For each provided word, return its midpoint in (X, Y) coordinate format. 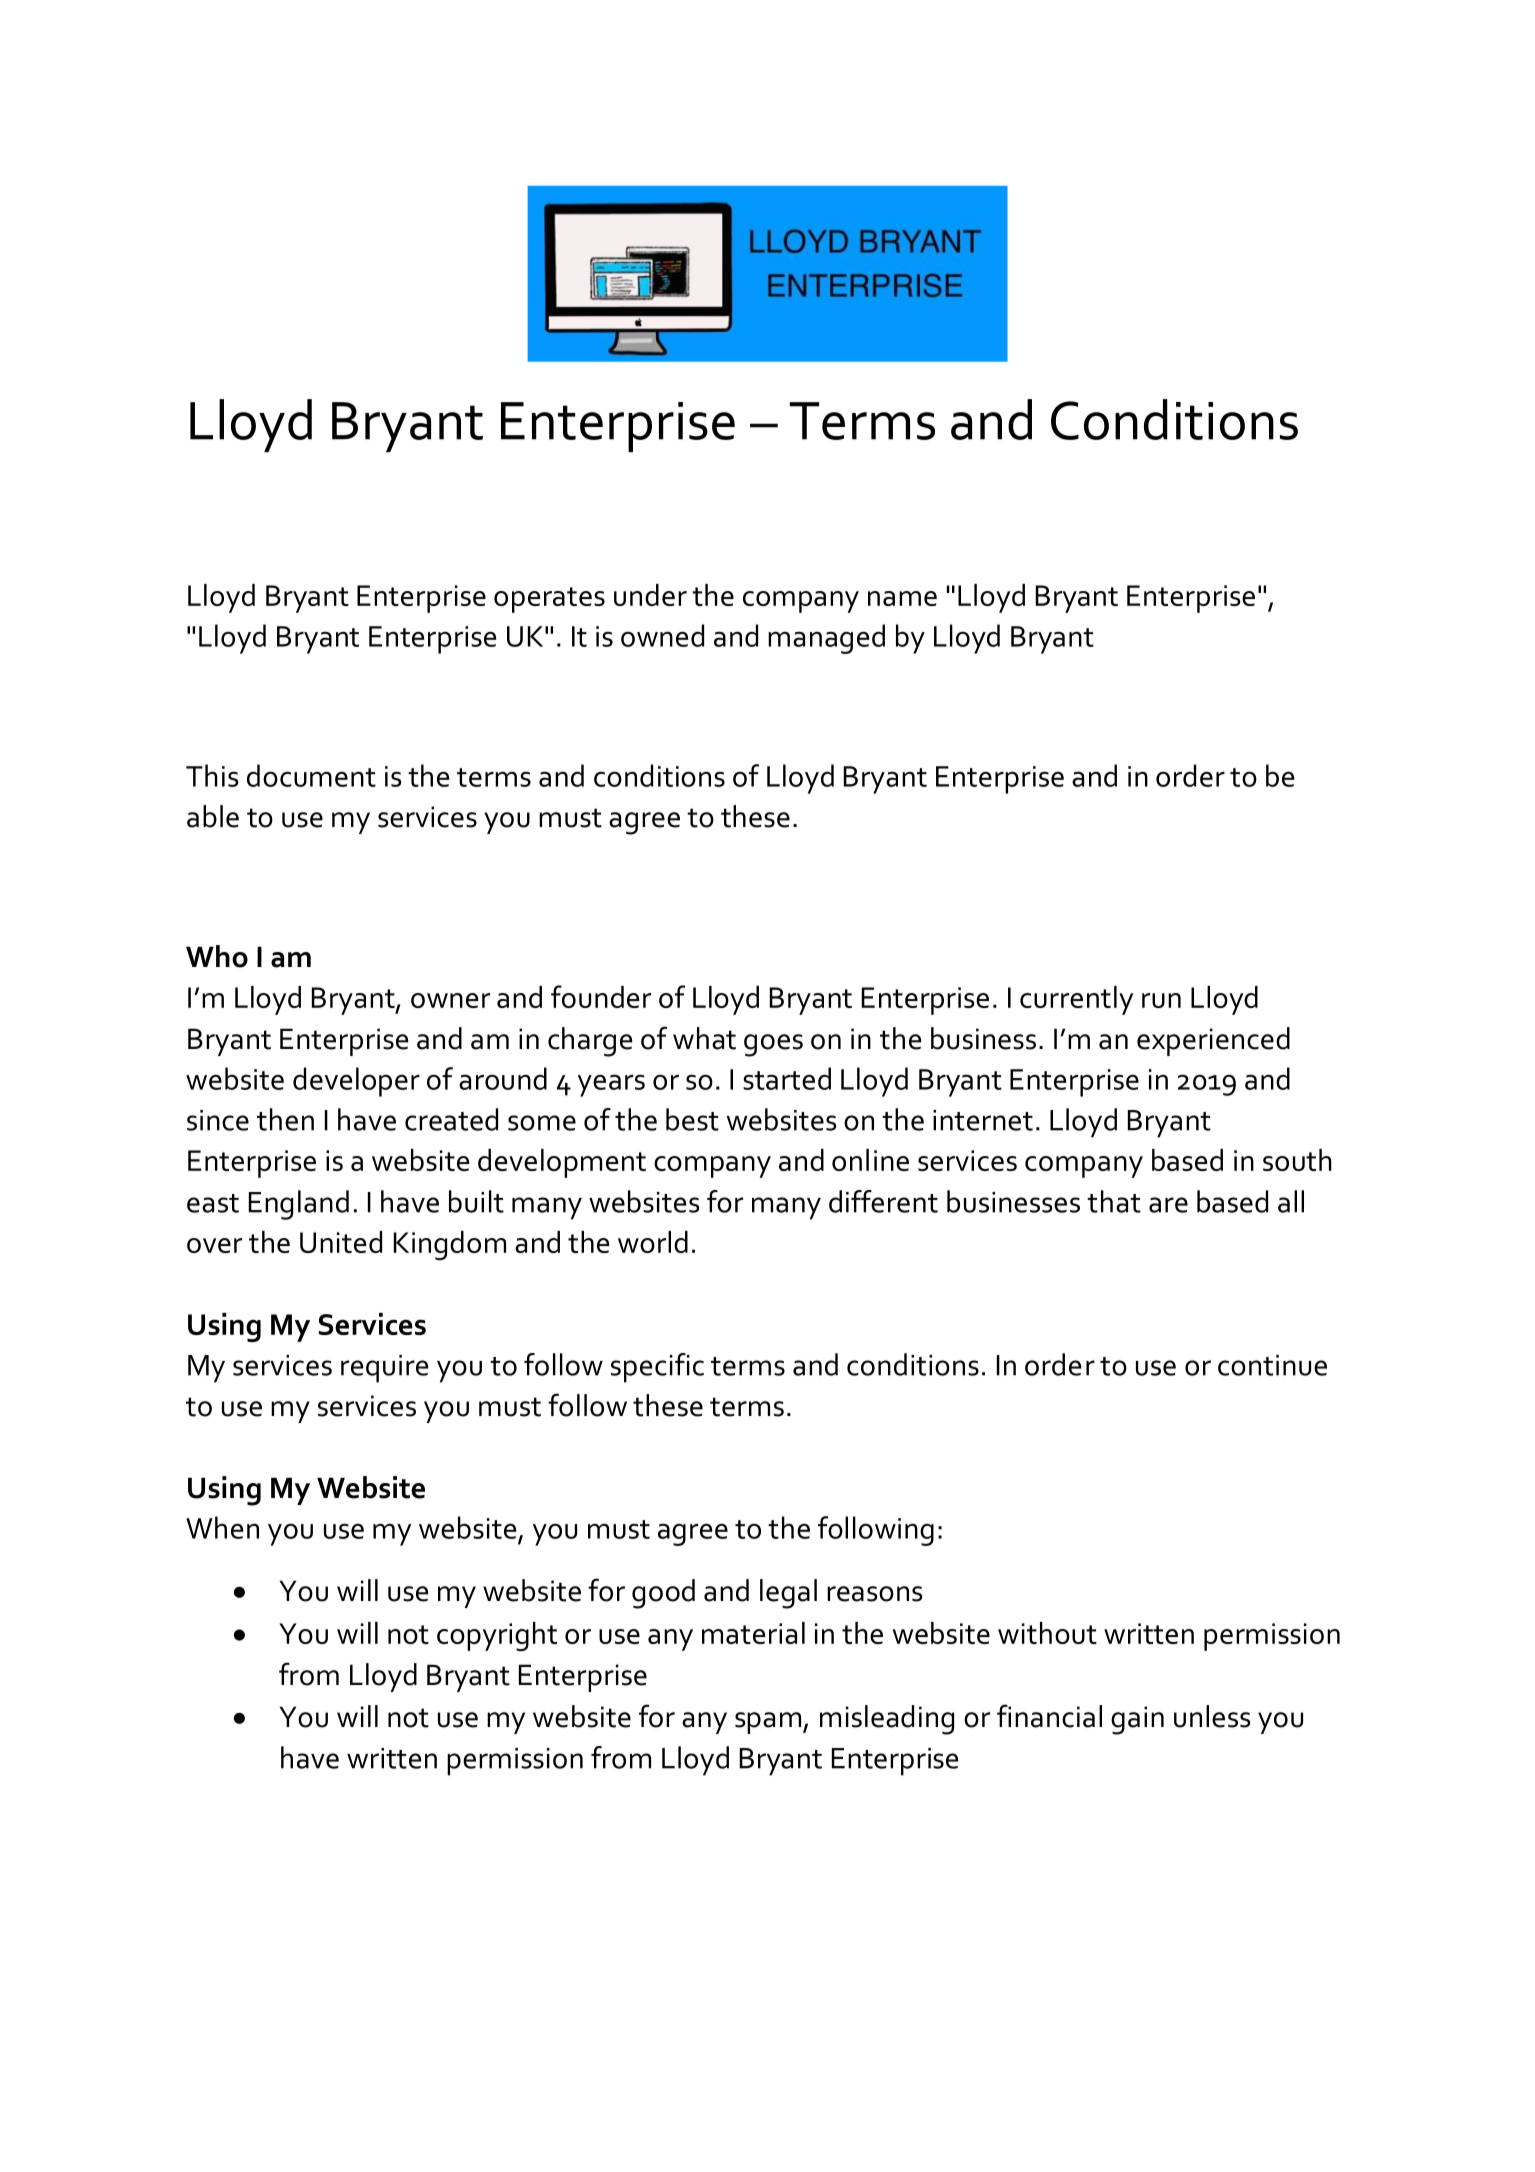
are (1168, 1205)
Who (217, 956)
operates (549, 600)
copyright (497, 1636)
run (1161, 1000)
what (704, 1038)
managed (826, 639)
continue (1272, 1365)
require (385, 1369)
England (299, 1205)
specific (657, 1368)
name (902, 598)
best (692, 1119)
